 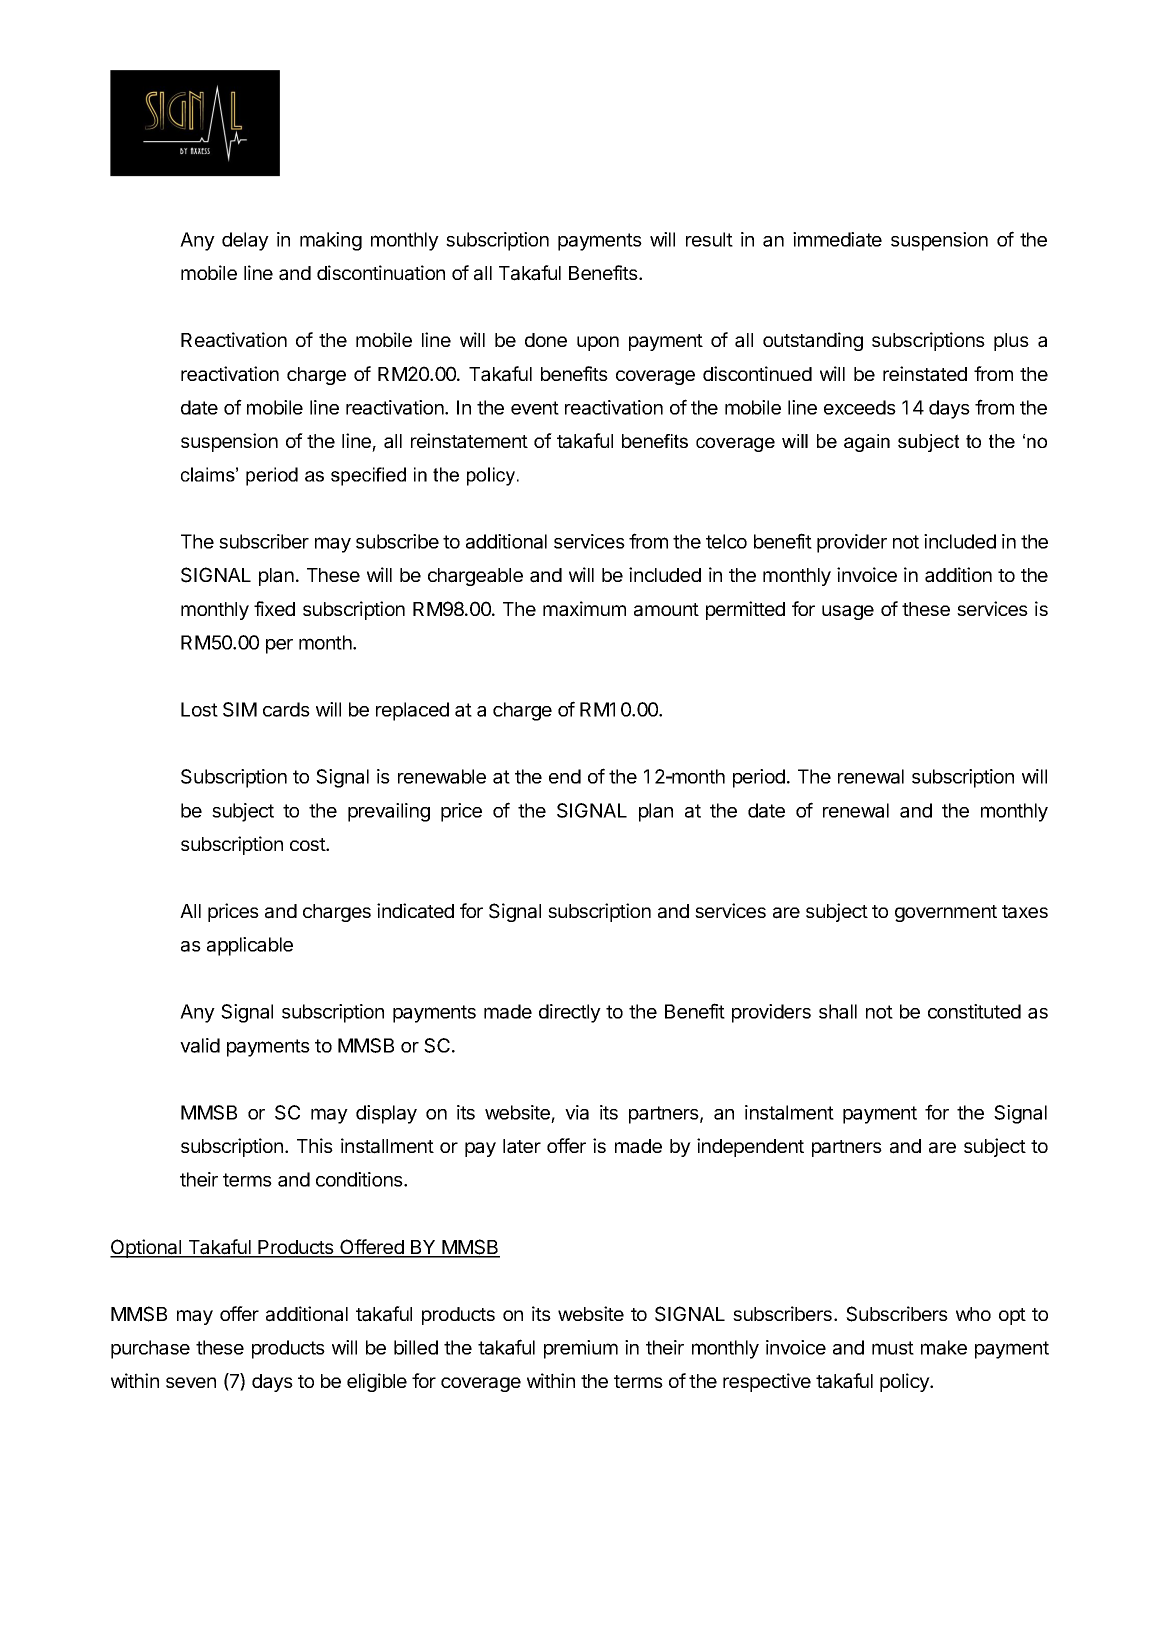 What do you see at coordinates (598, 343) in the screenshot?
I see `upon` at bounding box center [598, 343].
